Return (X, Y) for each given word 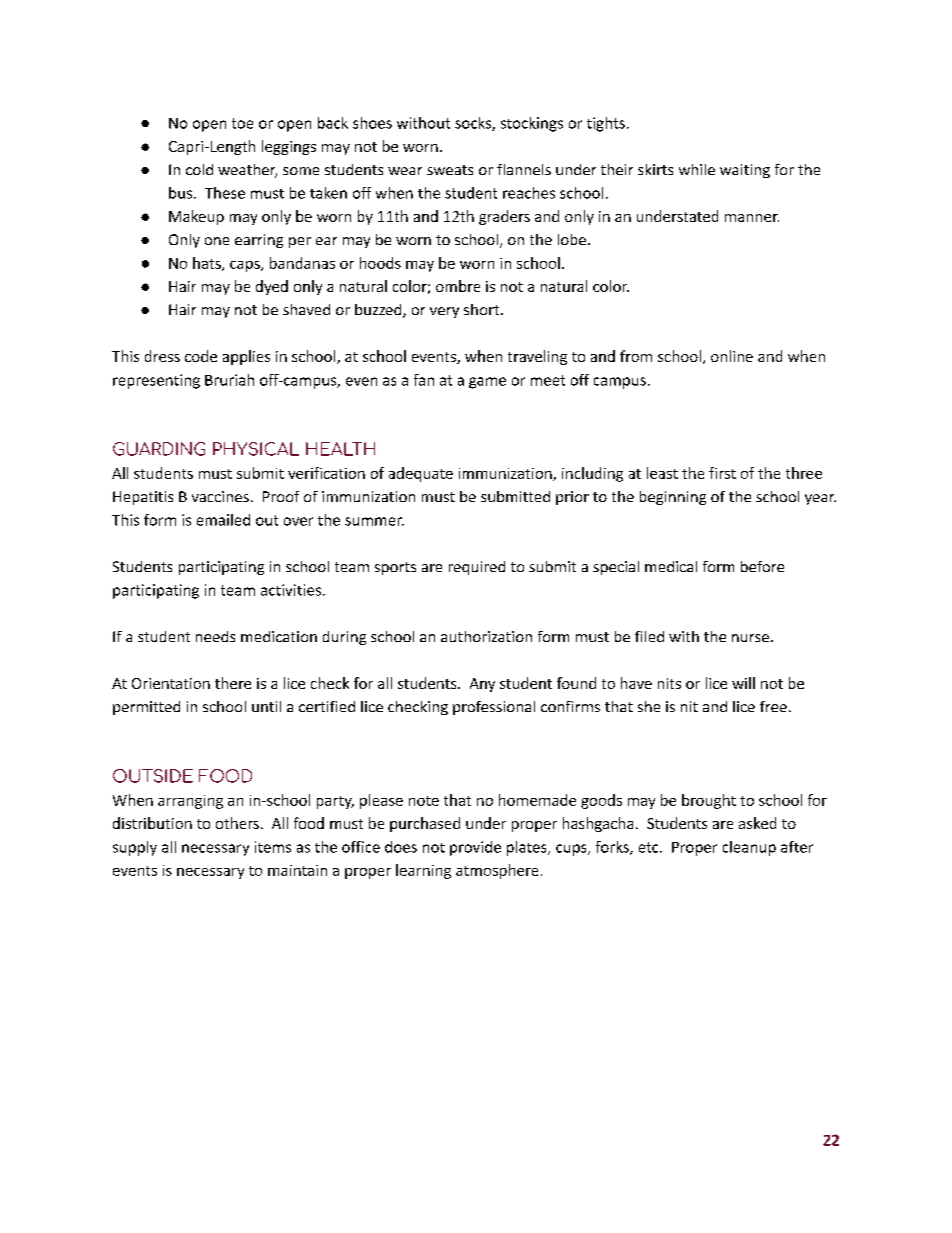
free (773, 706)
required (477, 568)
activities (291, 590)
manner (752, 218)
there (233, 683)
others (237, 823)
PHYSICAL (256, 449)
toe (242, 123)
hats (208, 264)
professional (494, 708)
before (762, 566)
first (722, 473)
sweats (450, 170)
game (487, 383)
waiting (745, 171)
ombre (458, 286)
